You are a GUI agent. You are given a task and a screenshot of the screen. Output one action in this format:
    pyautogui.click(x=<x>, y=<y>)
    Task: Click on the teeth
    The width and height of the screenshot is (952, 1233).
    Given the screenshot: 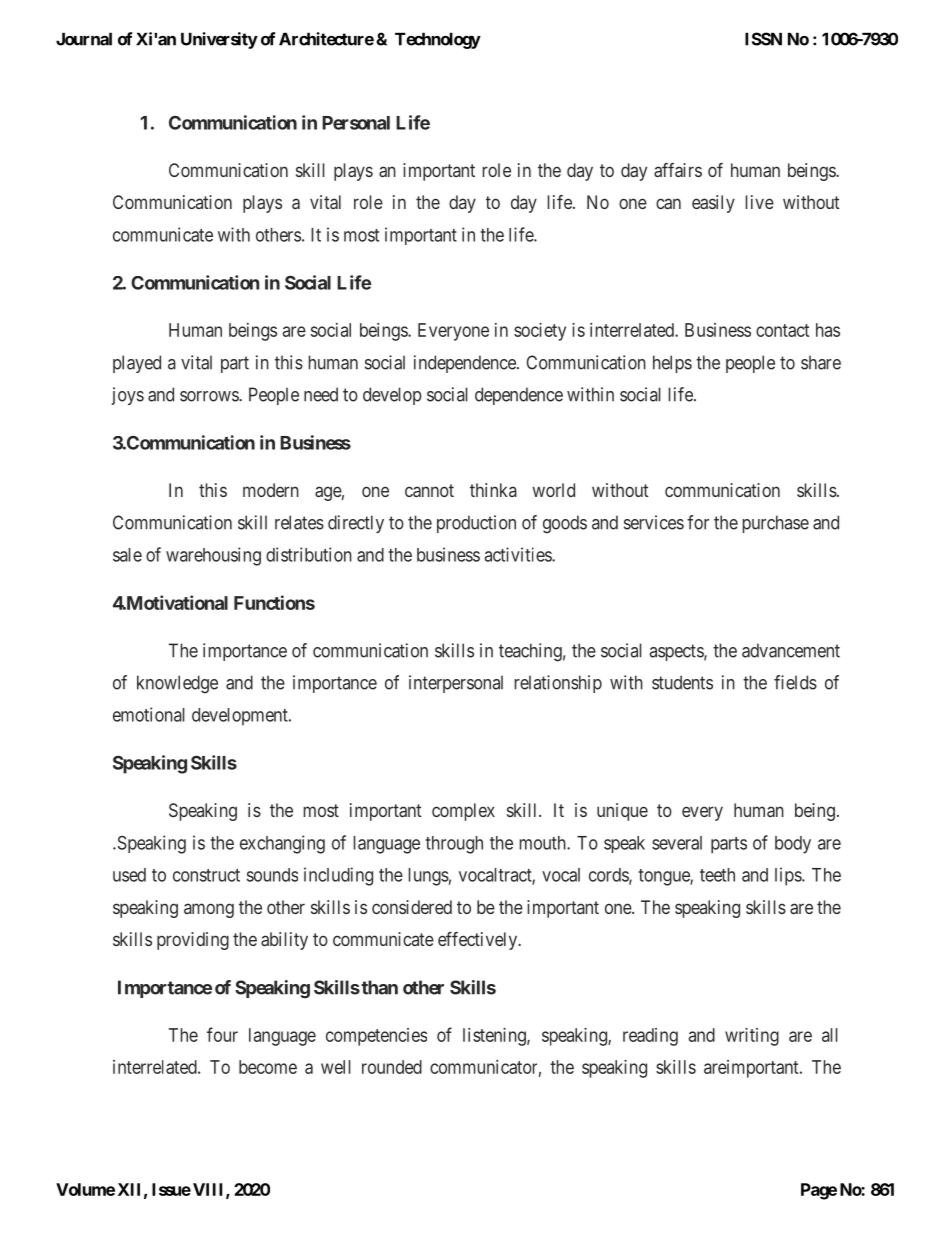 What is the action you would take?
    pyautogui.click(x=717, y=875)
